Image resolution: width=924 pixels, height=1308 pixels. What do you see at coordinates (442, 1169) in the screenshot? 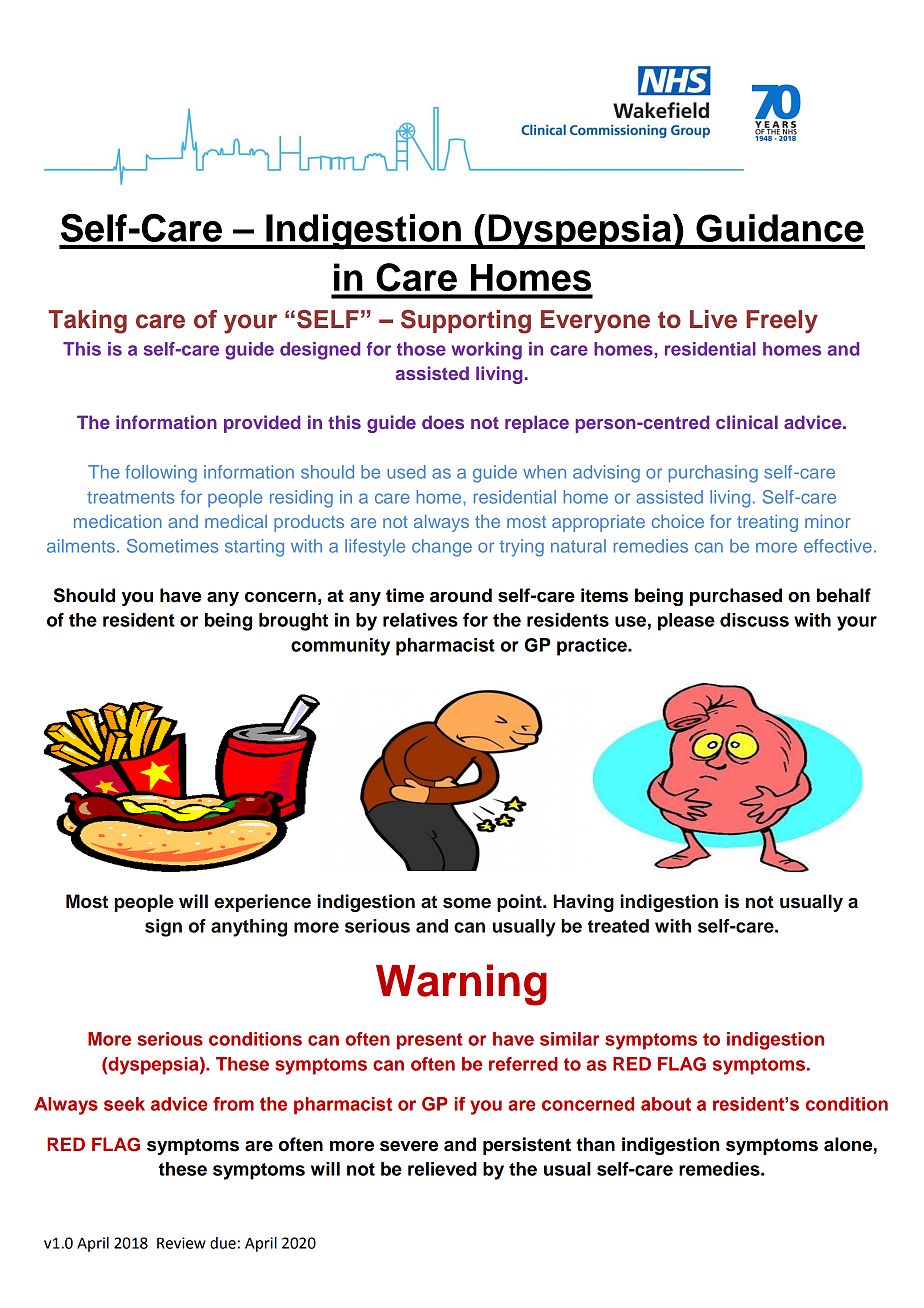
I see `relieved` at bounding box center [442, 1169].
